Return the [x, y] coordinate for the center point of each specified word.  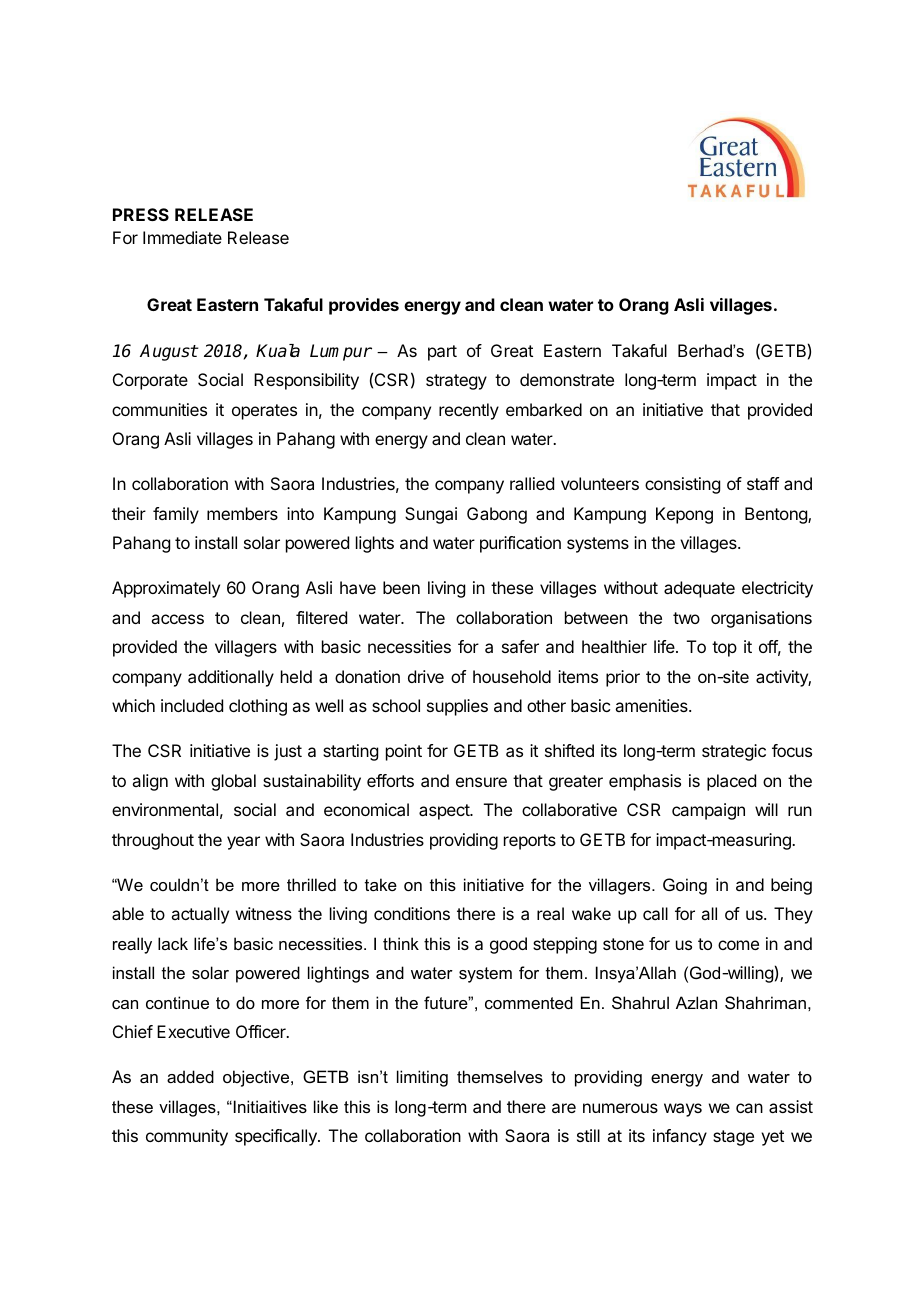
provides [364, 306]
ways [683, 1110]
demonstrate [567, 379]
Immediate [182, 237]
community [187, 1137]
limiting [422, 1078]
